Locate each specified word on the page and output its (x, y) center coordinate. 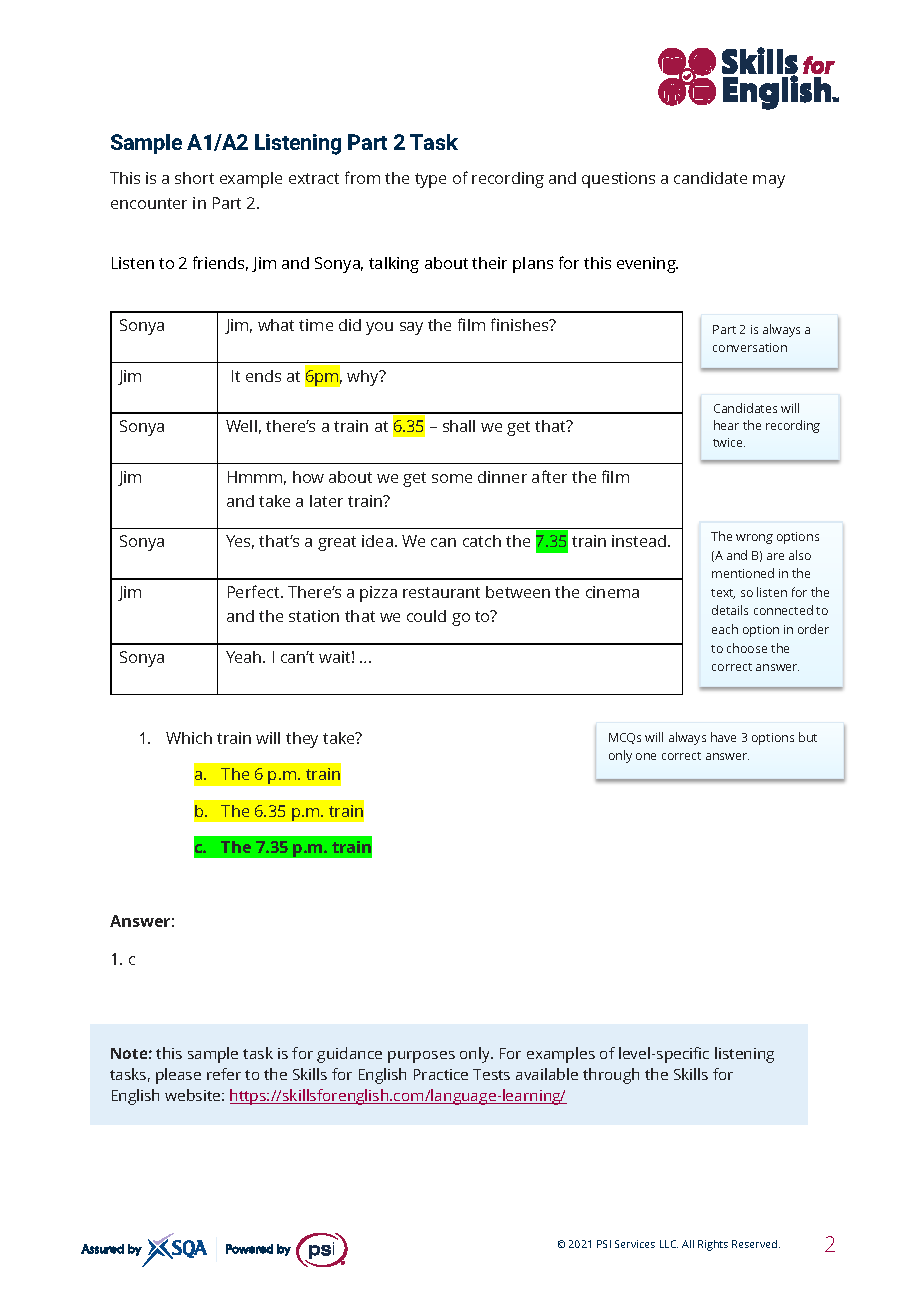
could (426, 616)
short (194, 178)
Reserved (756, 1244)
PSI (604, 1244)
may (769, 181)
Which (189, 738)
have (723, 737)
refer (224, 1074)
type (430, 180)
